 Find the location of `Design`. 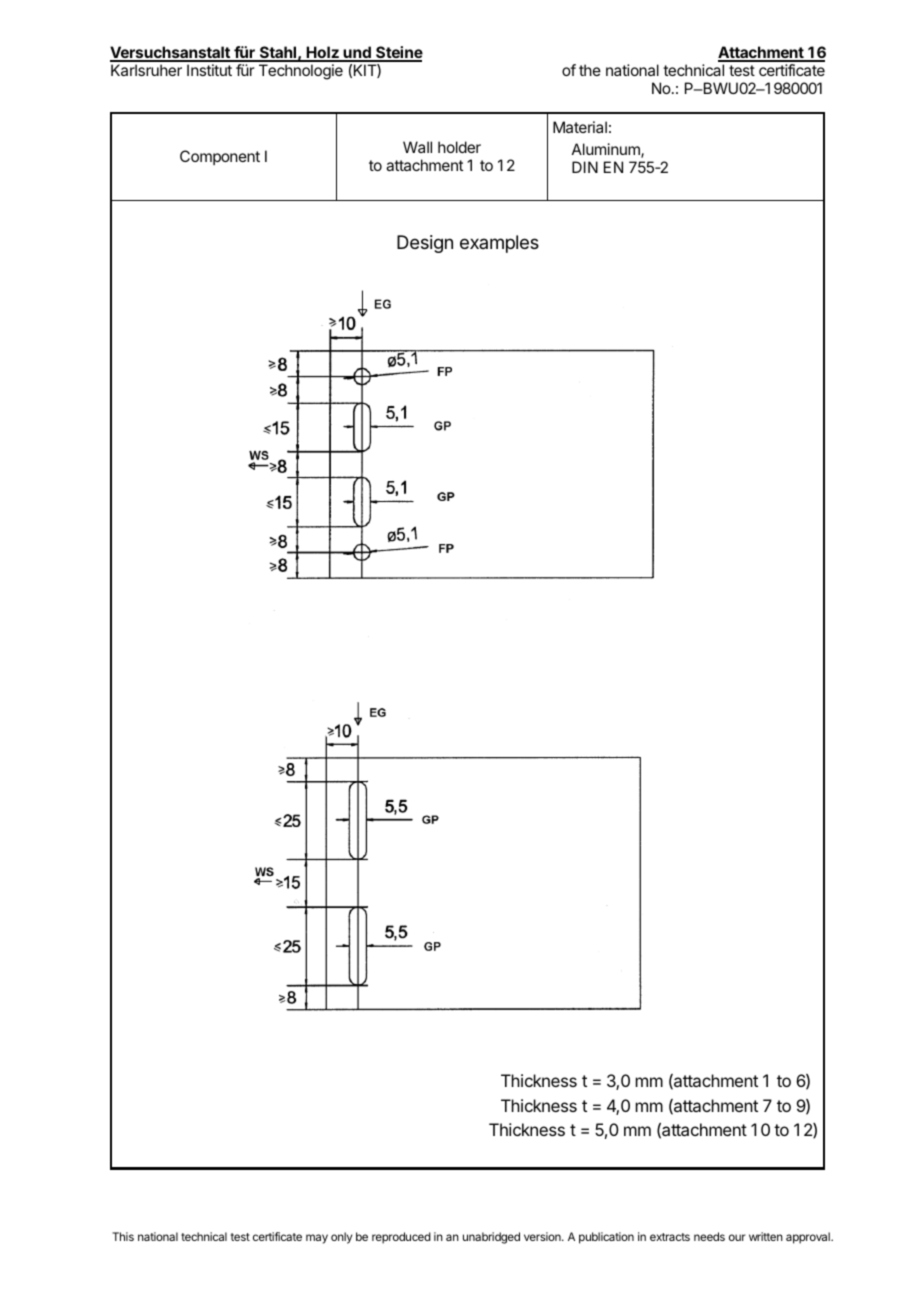

Design is located at coordinates (425, 244).
